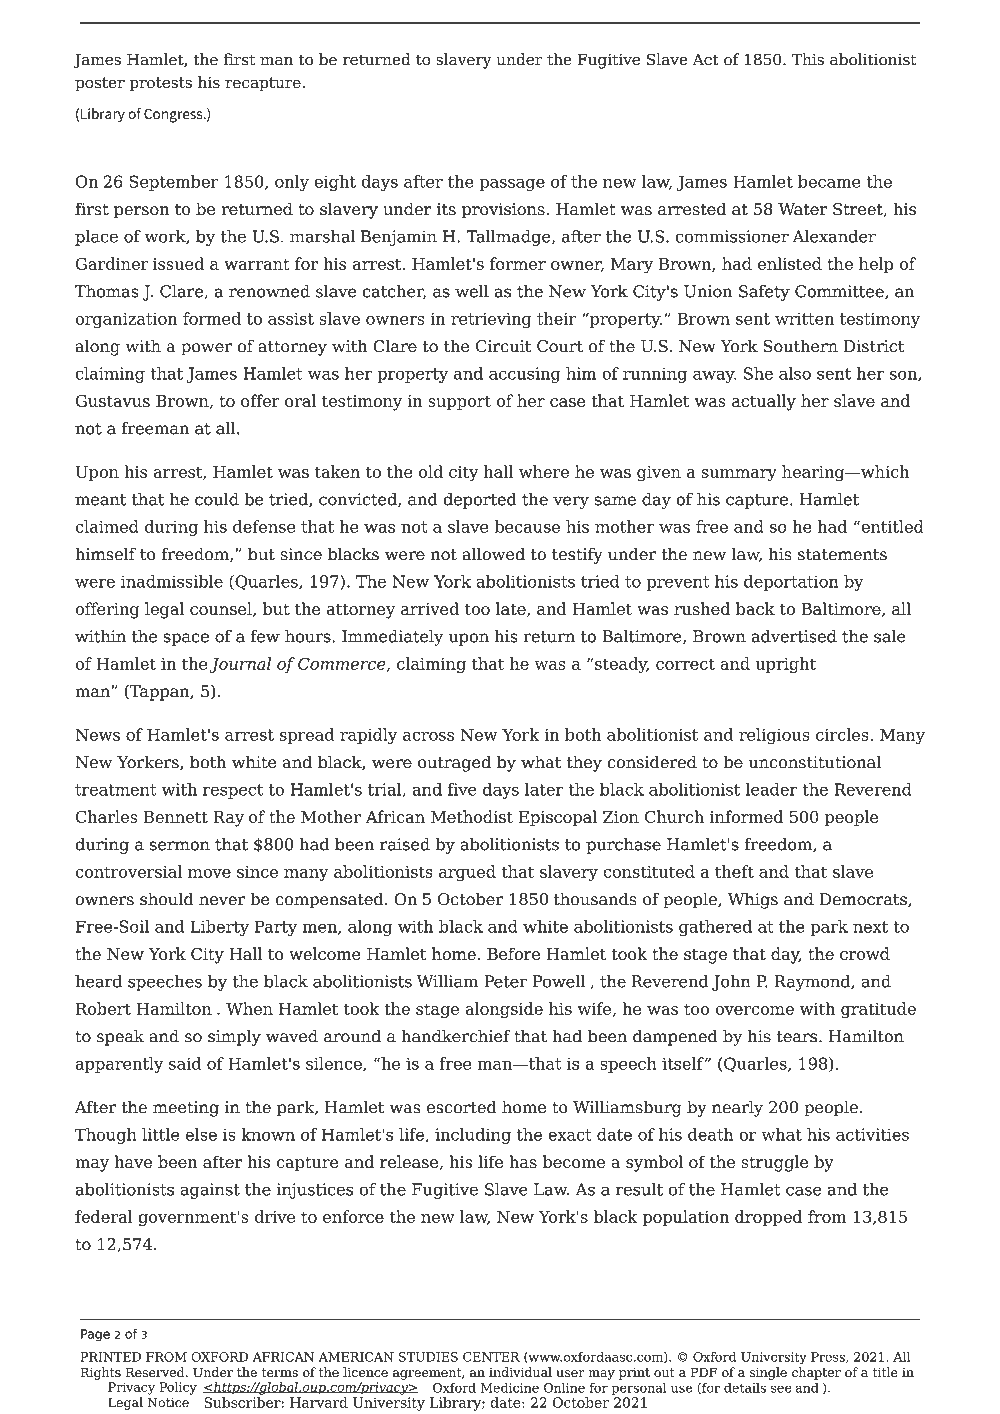 The height and width of the screenshot is (1414, 1000). I want to click on CENTER, so click(491, 1357).
